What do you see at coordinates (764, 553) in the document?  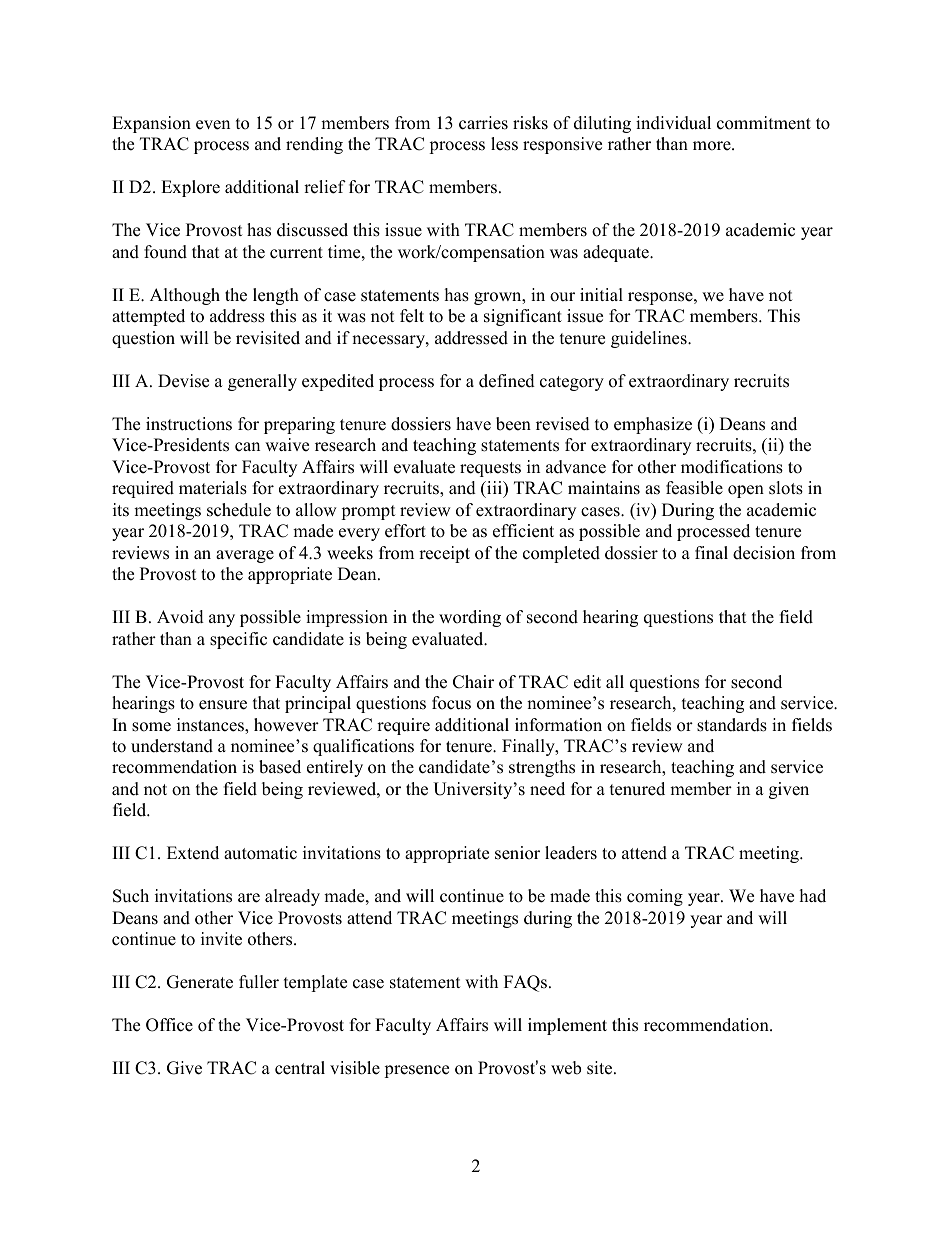 I see `decision` at bounding box center [764, 553].
